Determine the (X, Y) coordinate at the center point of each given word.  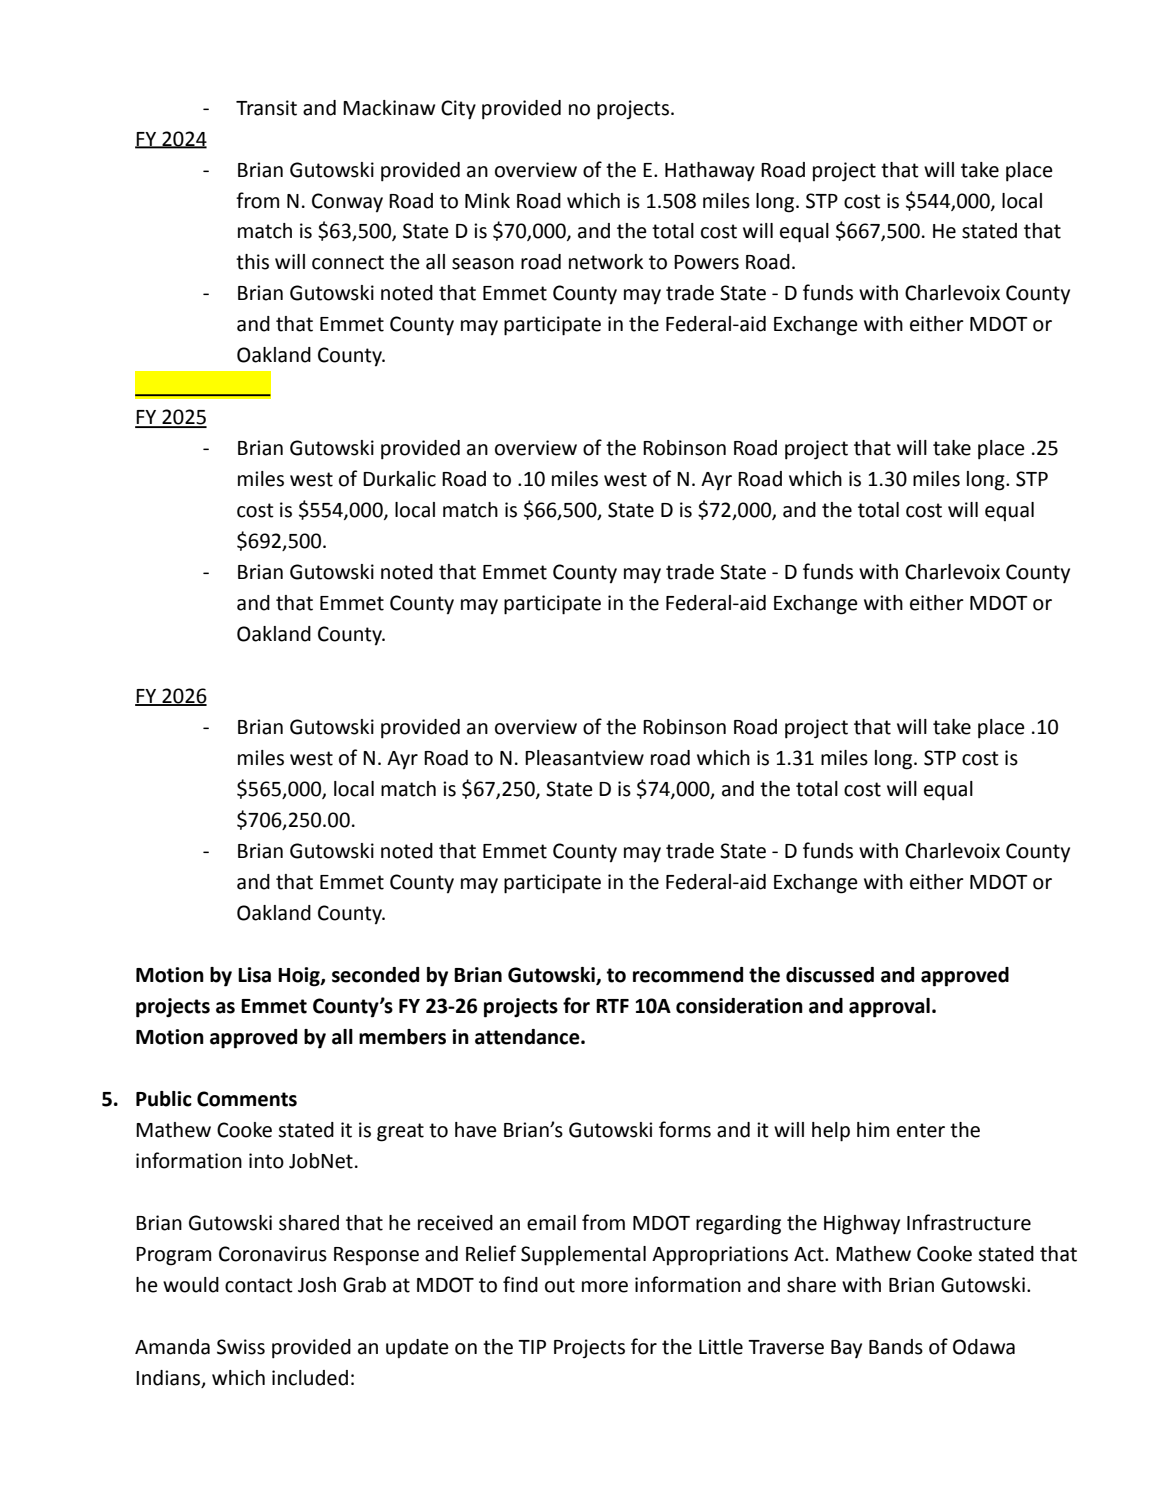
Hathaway (710, 172)
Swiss (241, 1347)
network (606, 262)
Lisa (254, 975)
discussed (830, 975)
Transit (266, 108)
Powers (706, 262)
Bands (896, 1347)
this (252, 262)
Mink (487, 200)
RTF (612, 1006)
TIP (532, 1347)
